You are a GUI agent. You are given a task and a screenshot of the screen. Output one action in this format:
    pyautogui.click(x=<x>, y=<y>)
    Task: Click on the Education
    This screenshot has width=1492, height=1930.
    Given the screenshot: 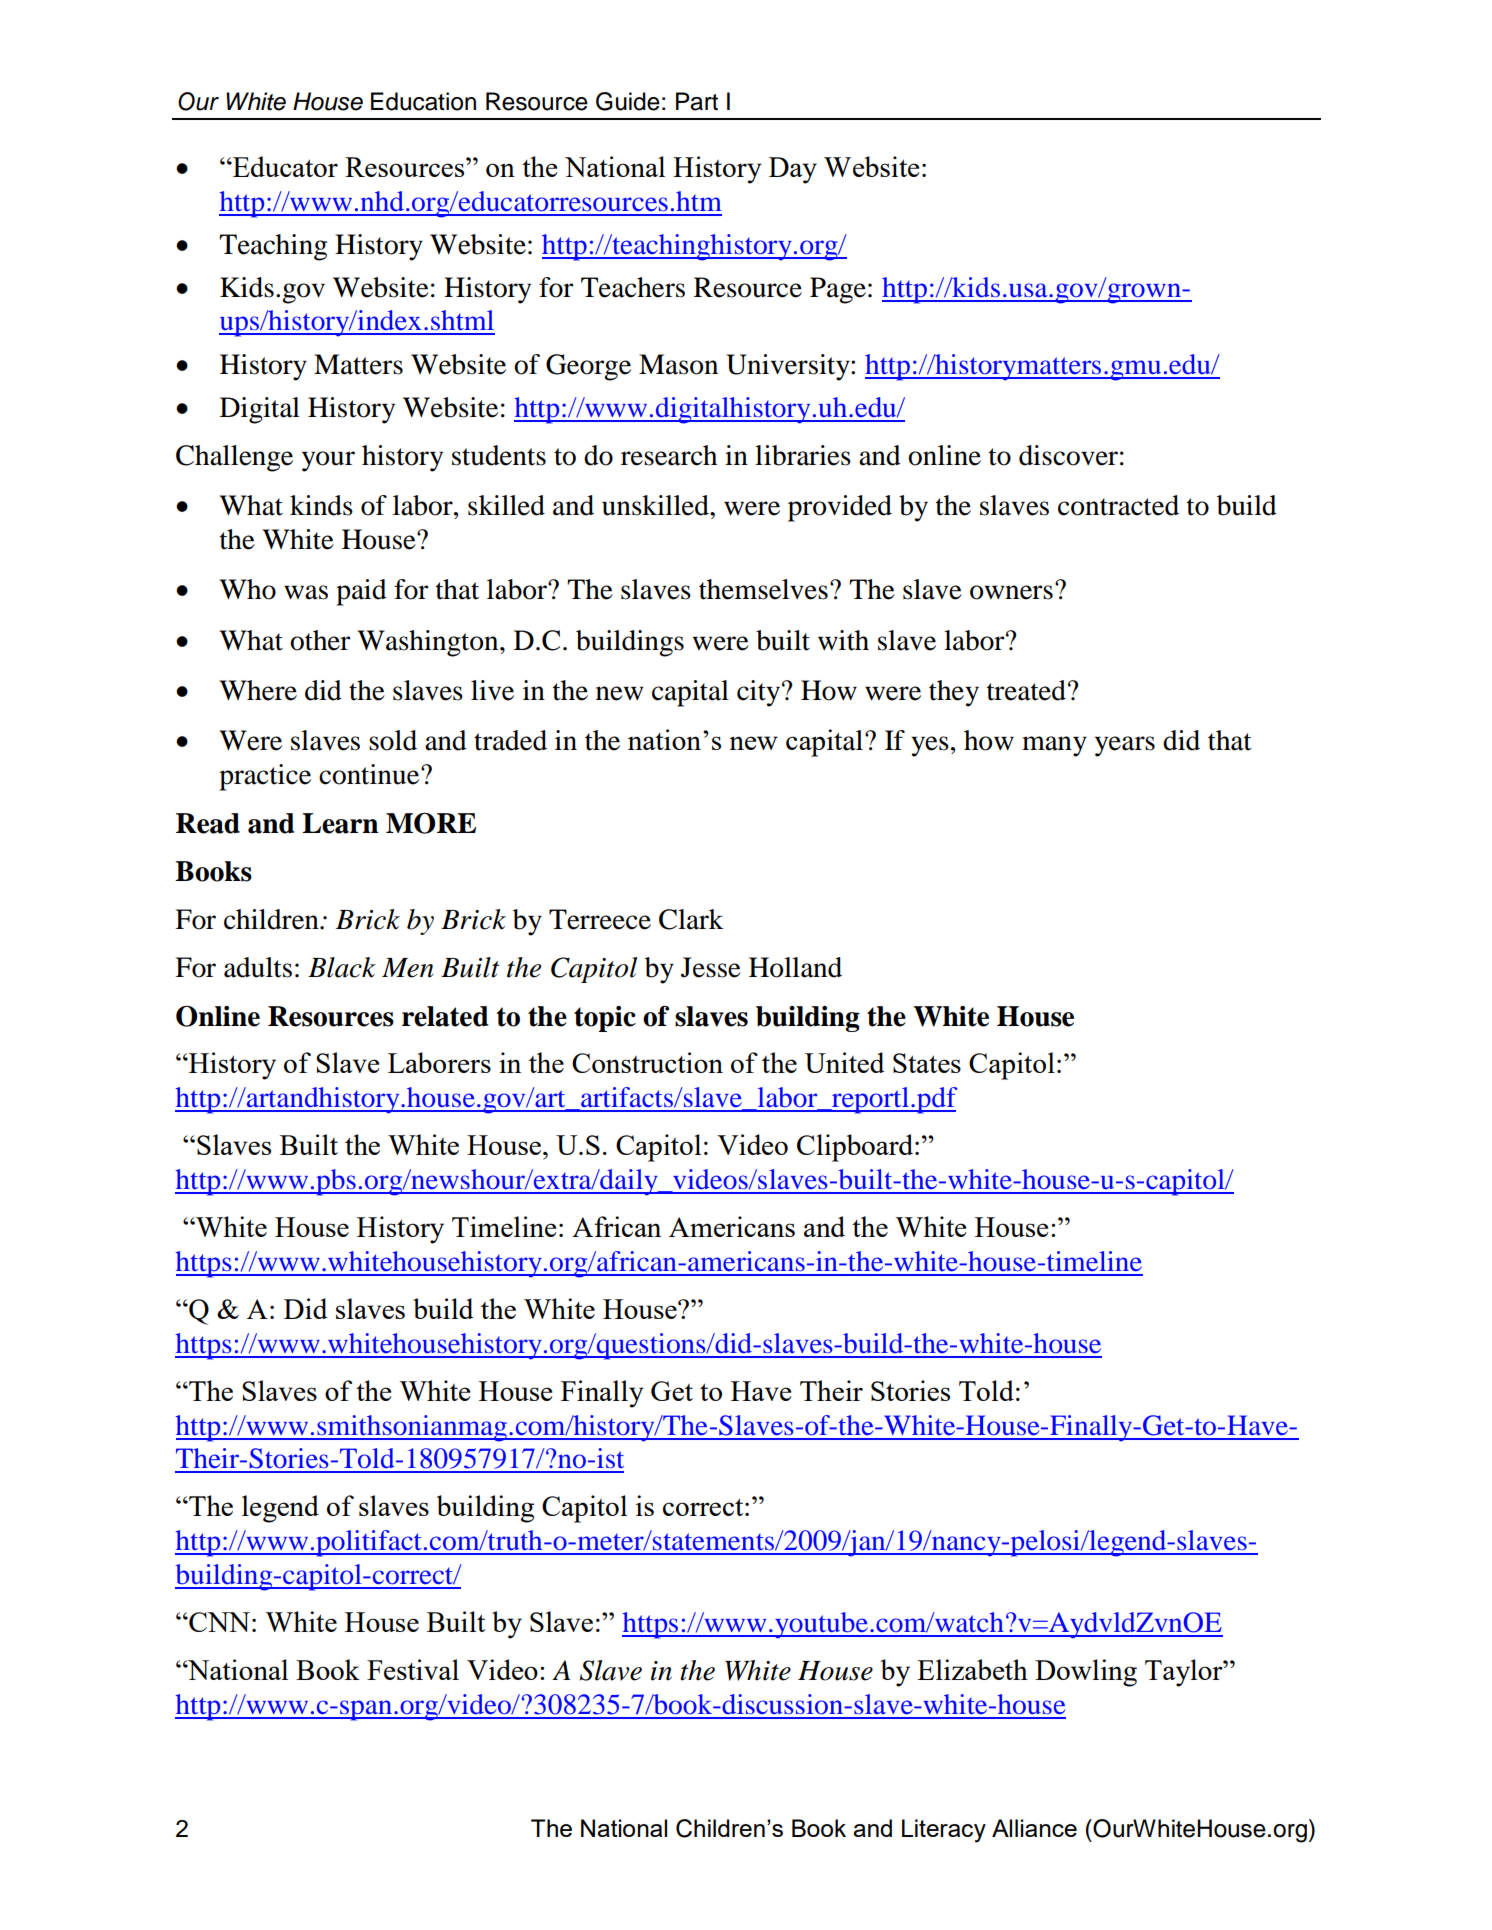 What is the action you would take?
    pyautogui.click(x=423, y=101)
